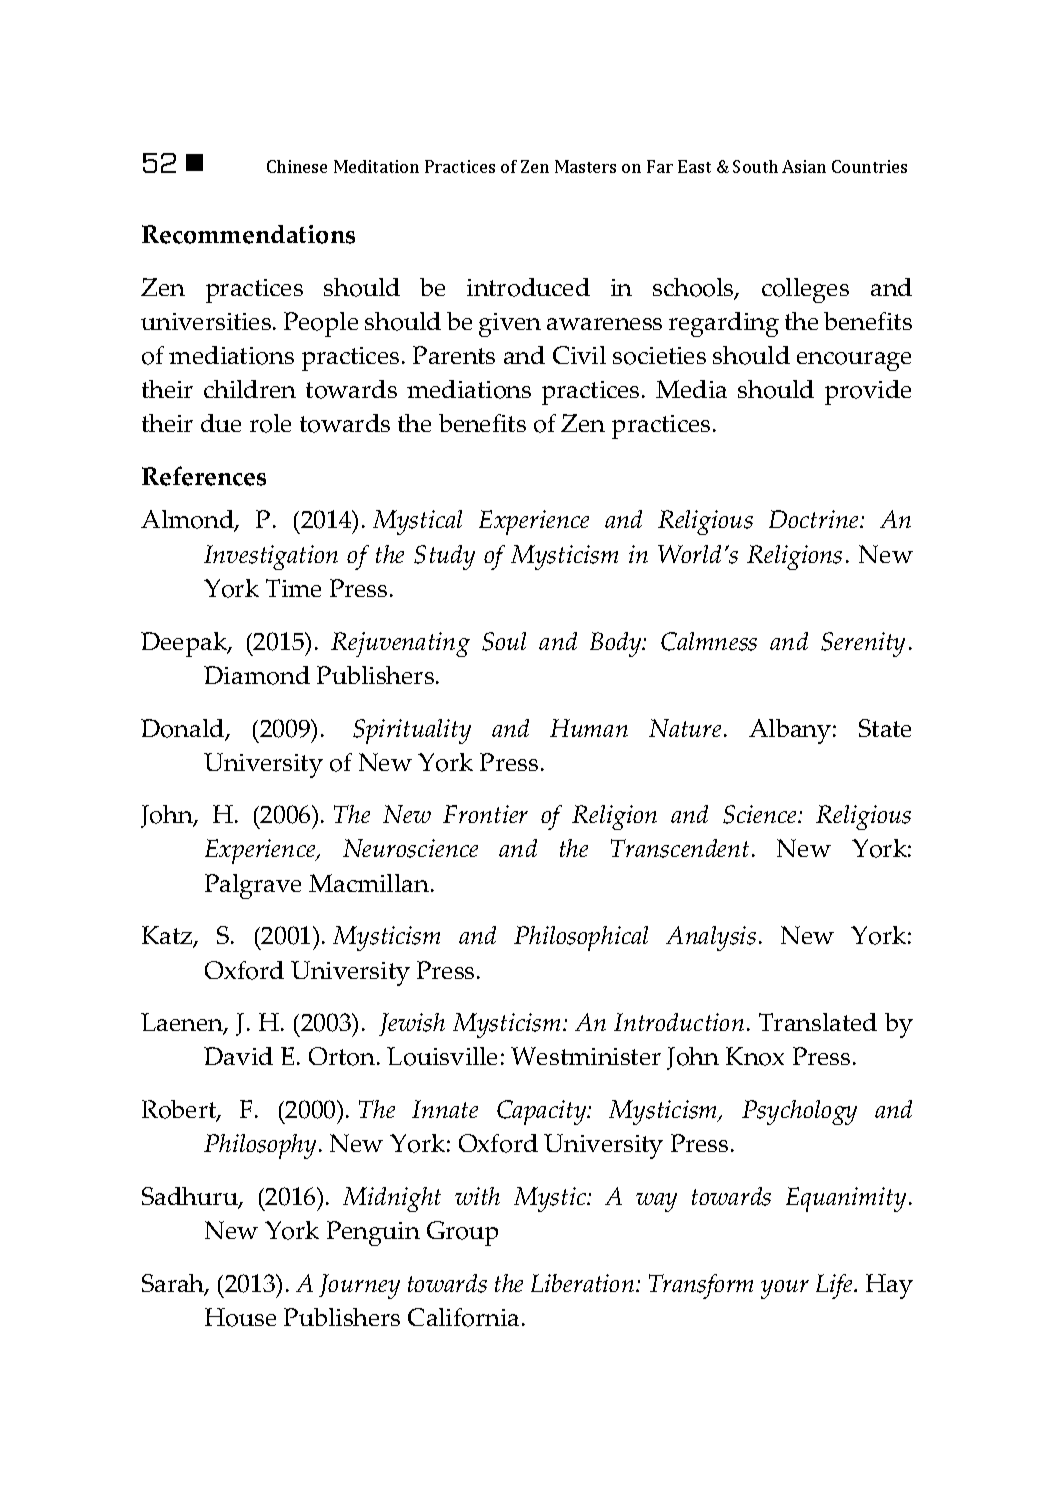  Describe the element at coordinates (253, 886) in the page. I see `Palgrave` at that location.
